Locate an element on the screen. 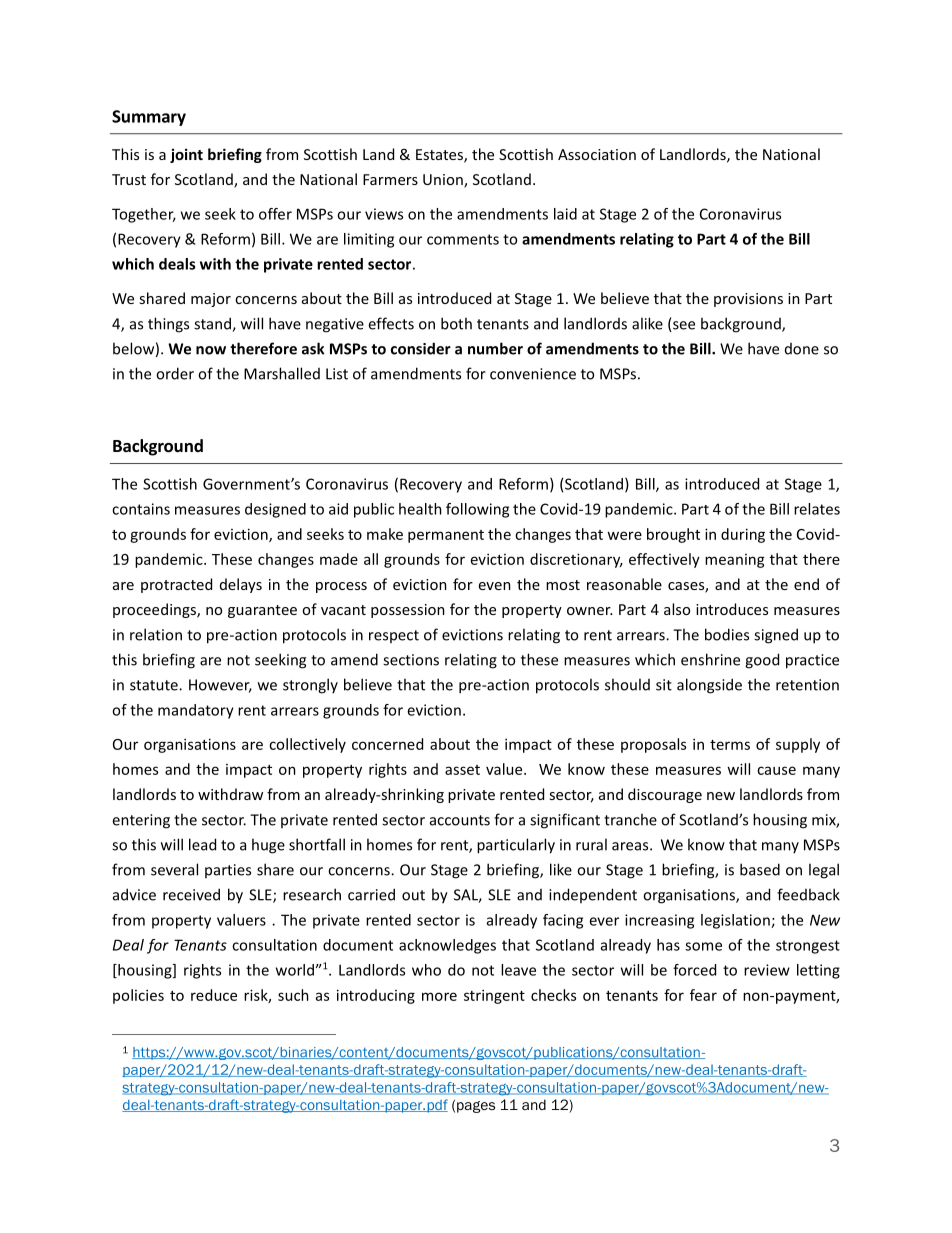 This screenshot has height=1233, width=952. alongside is located at coordinates (709, 686).
